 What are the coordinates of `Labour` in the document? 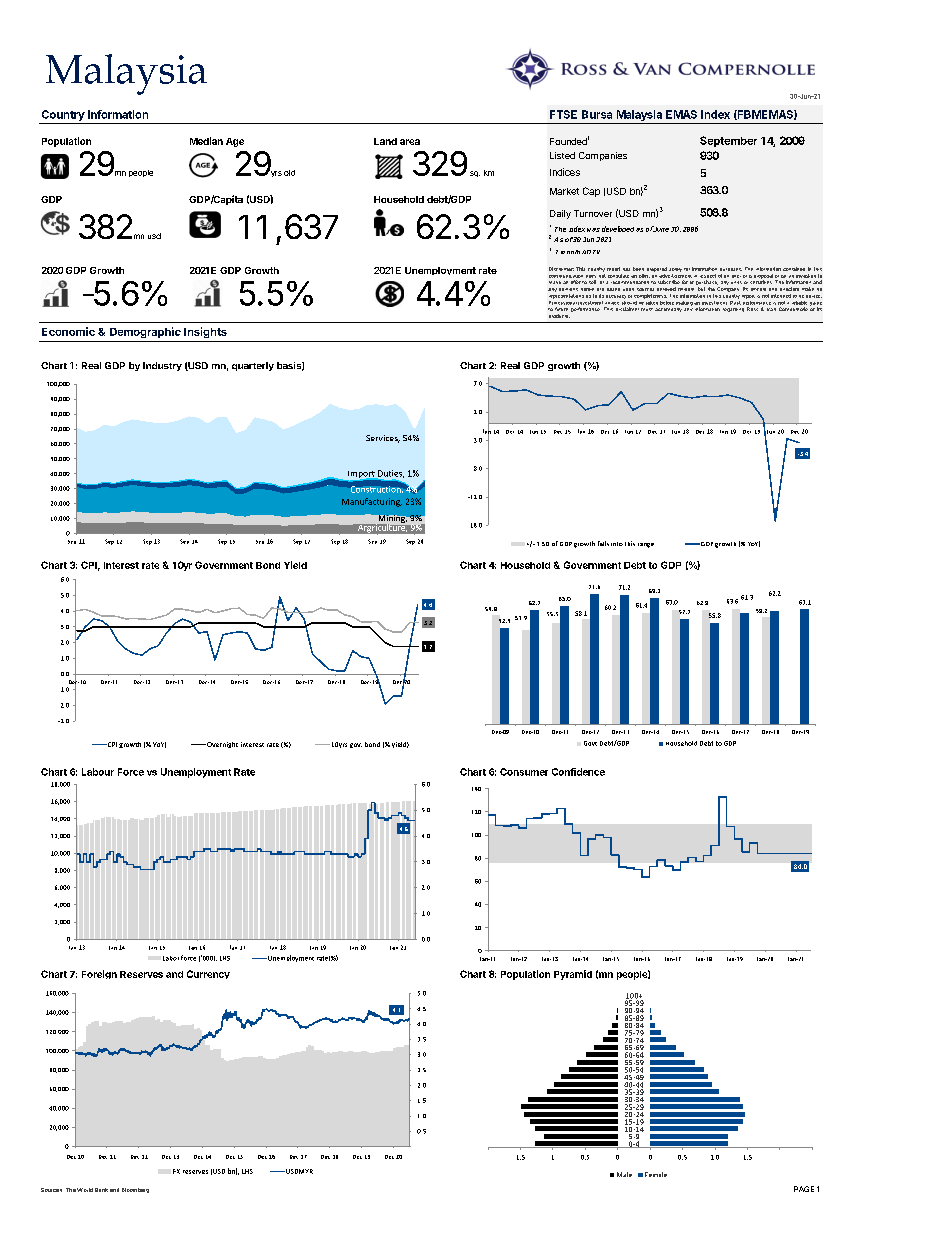 It's located at (98, 772).
